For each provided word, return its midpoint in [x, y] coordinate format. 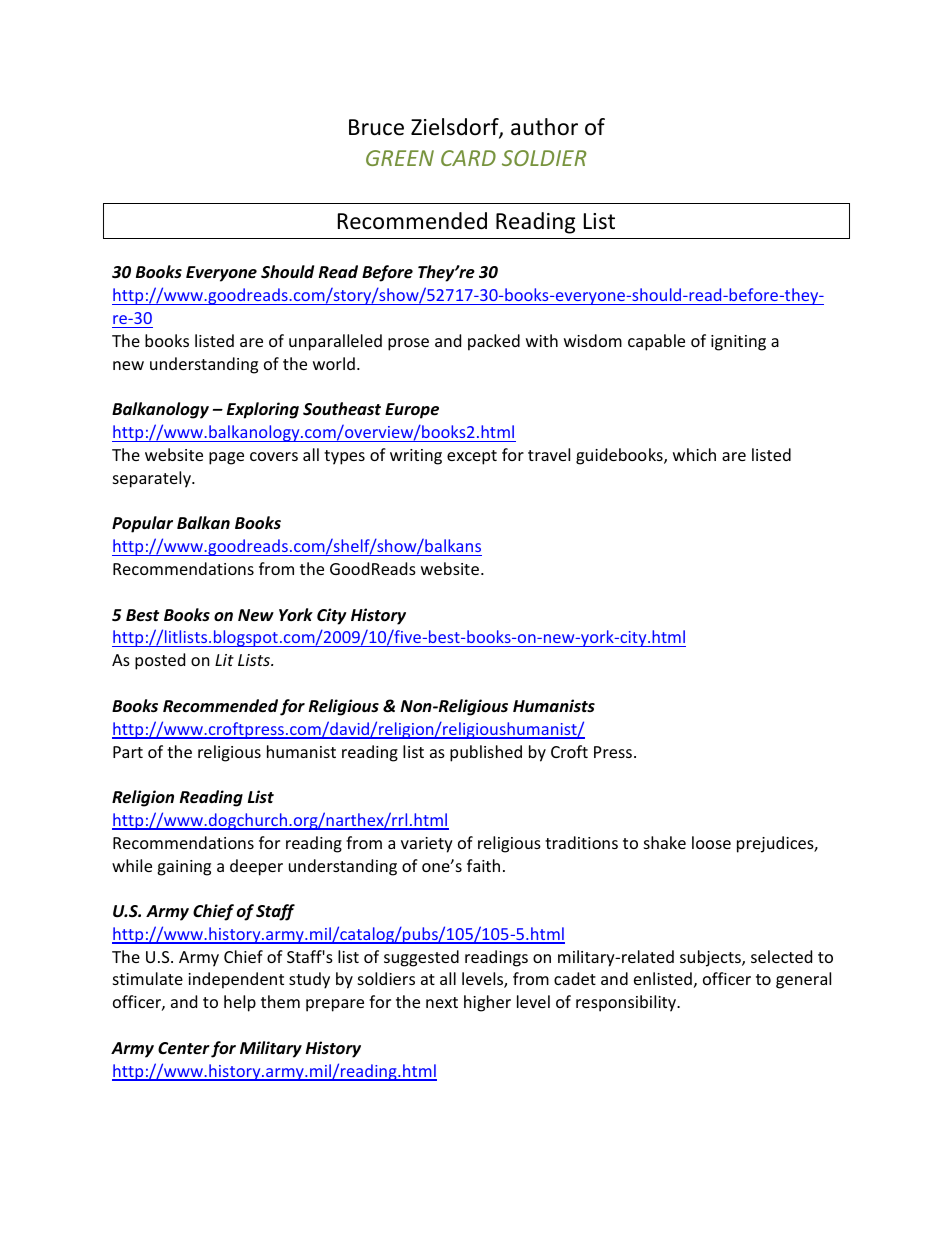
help [240, 1003]
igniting [738, 343]
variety [427, 845]
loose [711, 842]
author [544, 127]
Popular [142, 524]
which [694, 454]
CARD [468, 158]
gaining [184, 868]
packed [494, 342]
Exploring [263, 410]
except [472, 457]
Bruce [376, 127]
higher [487, 1003]
